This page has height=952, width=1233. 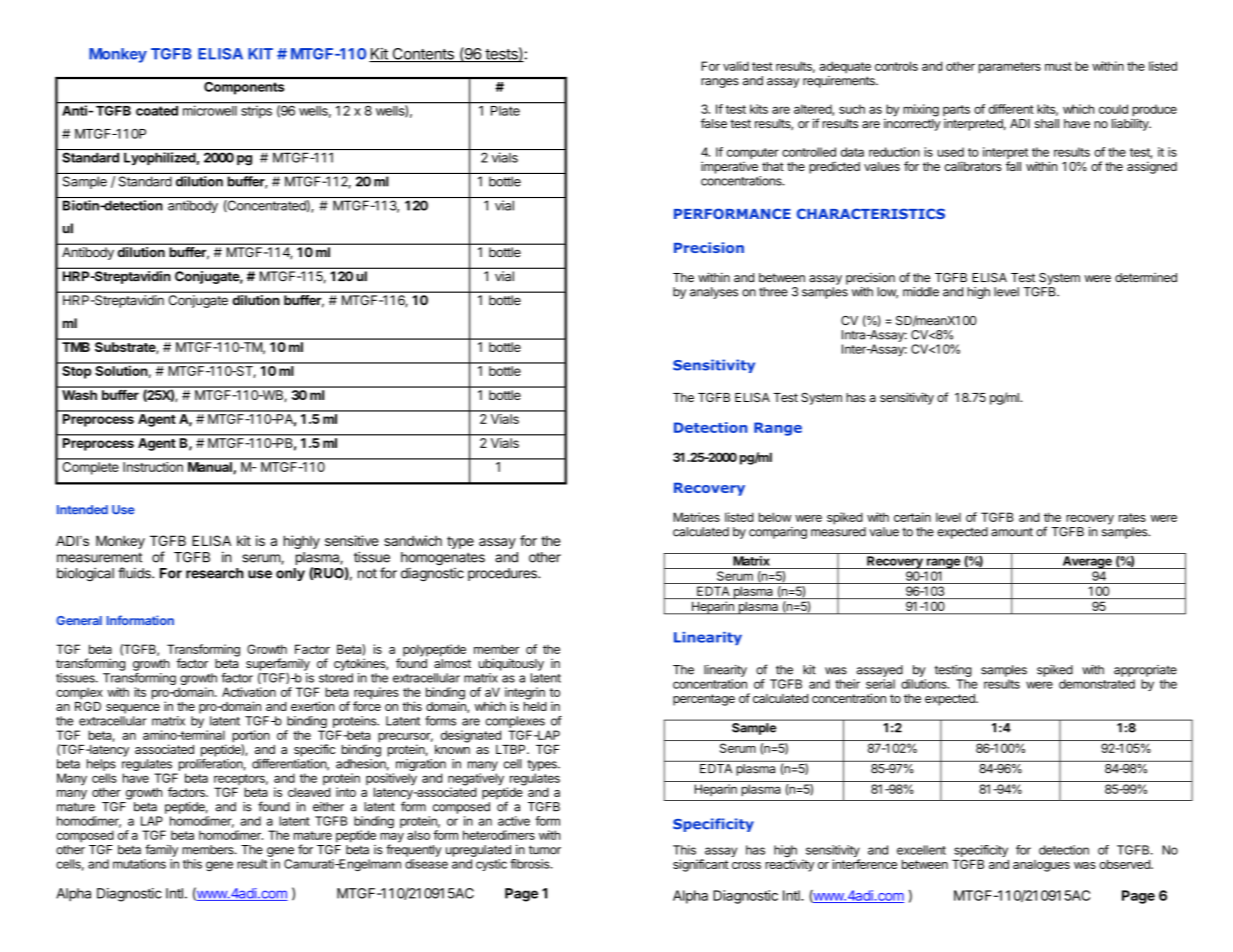 What do you see at coordinates (139, 864) in the page?
I see `mutations` at bounding box center [139, 864].
